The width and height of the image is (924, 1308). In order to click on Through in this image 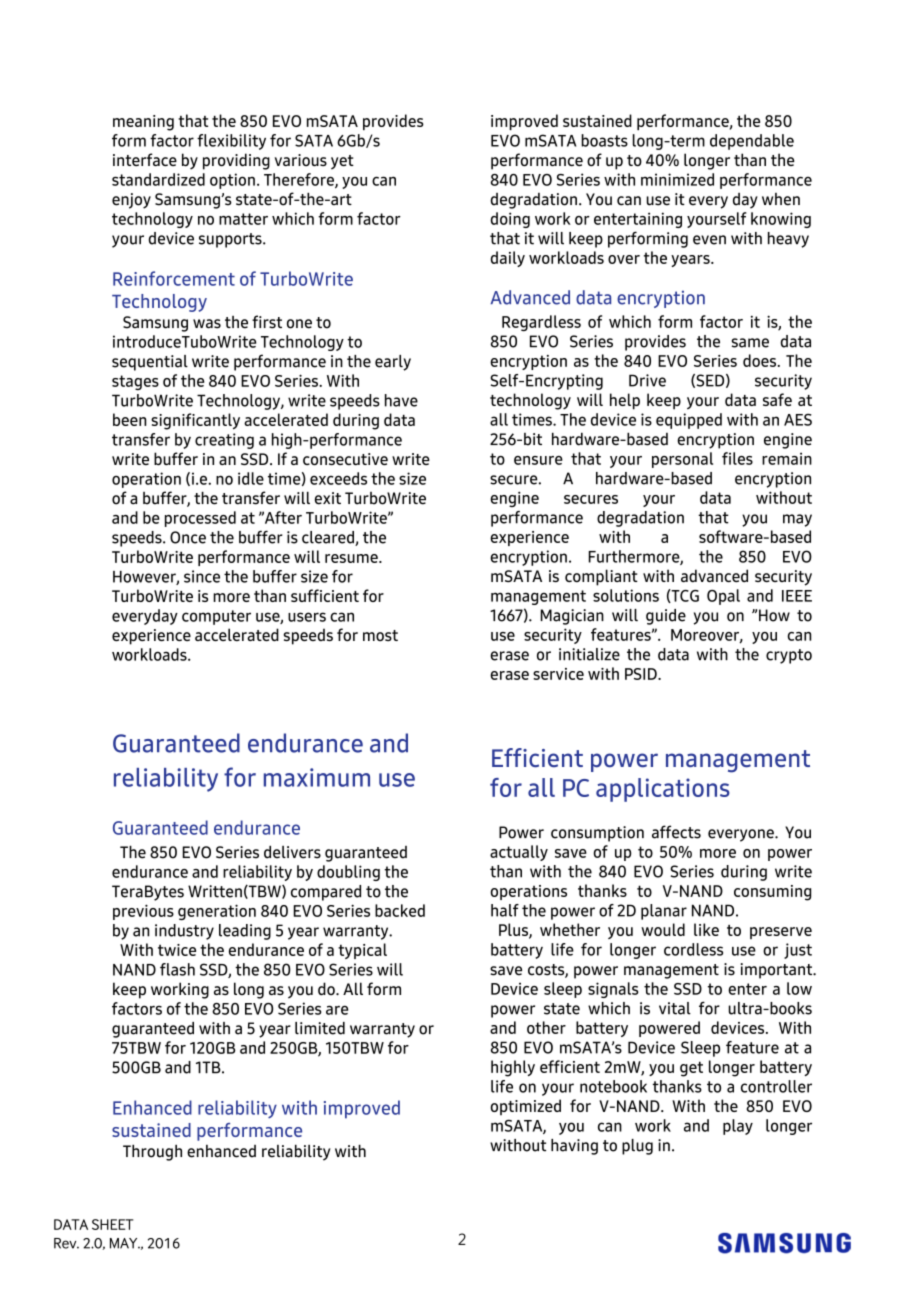, I will do `click(152, 1152)`.
